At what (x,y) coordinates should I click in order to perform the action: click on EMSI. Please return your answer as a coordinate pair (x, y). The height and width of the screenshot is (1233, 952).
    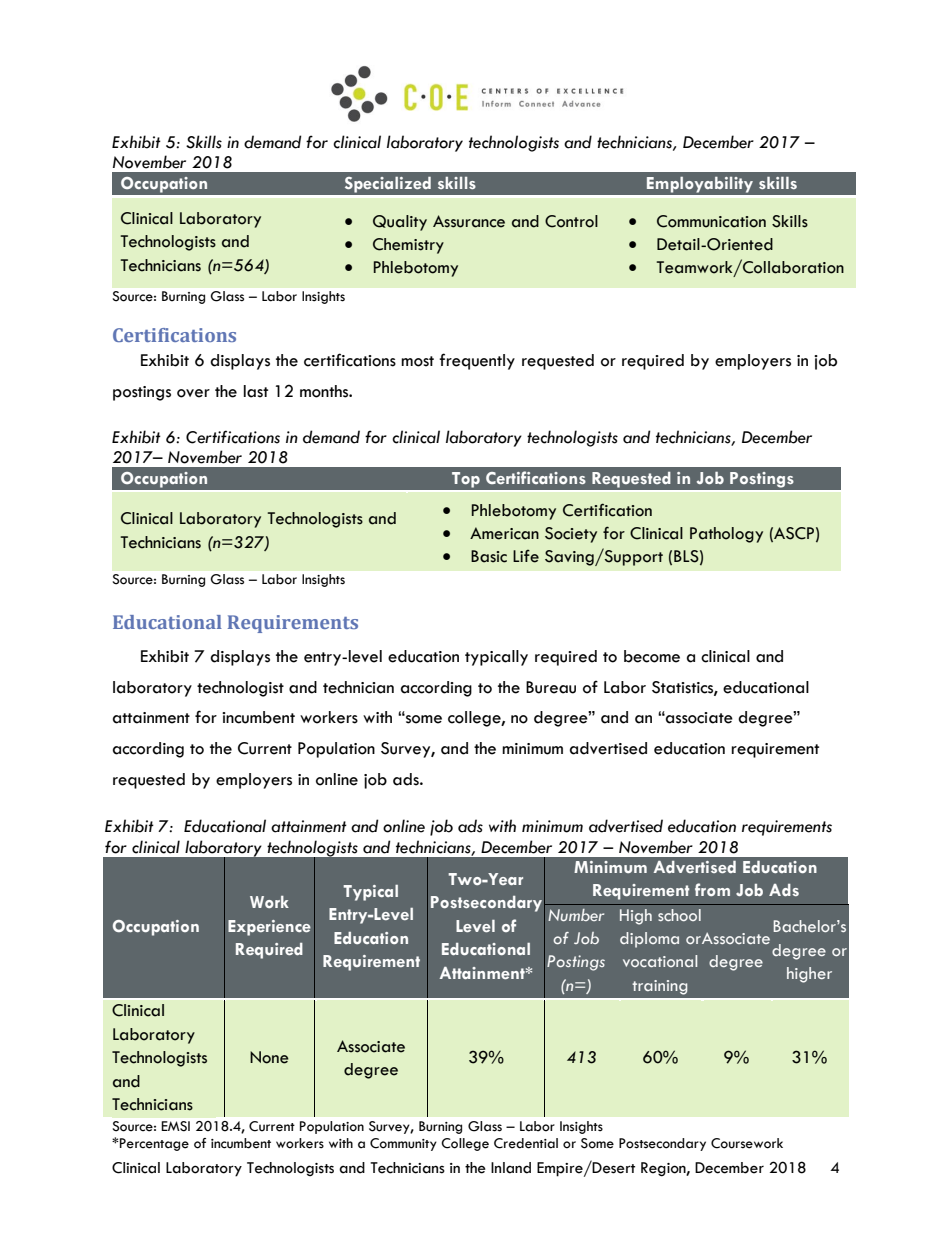
    Looking at the image, I should click on (176, 1126).
